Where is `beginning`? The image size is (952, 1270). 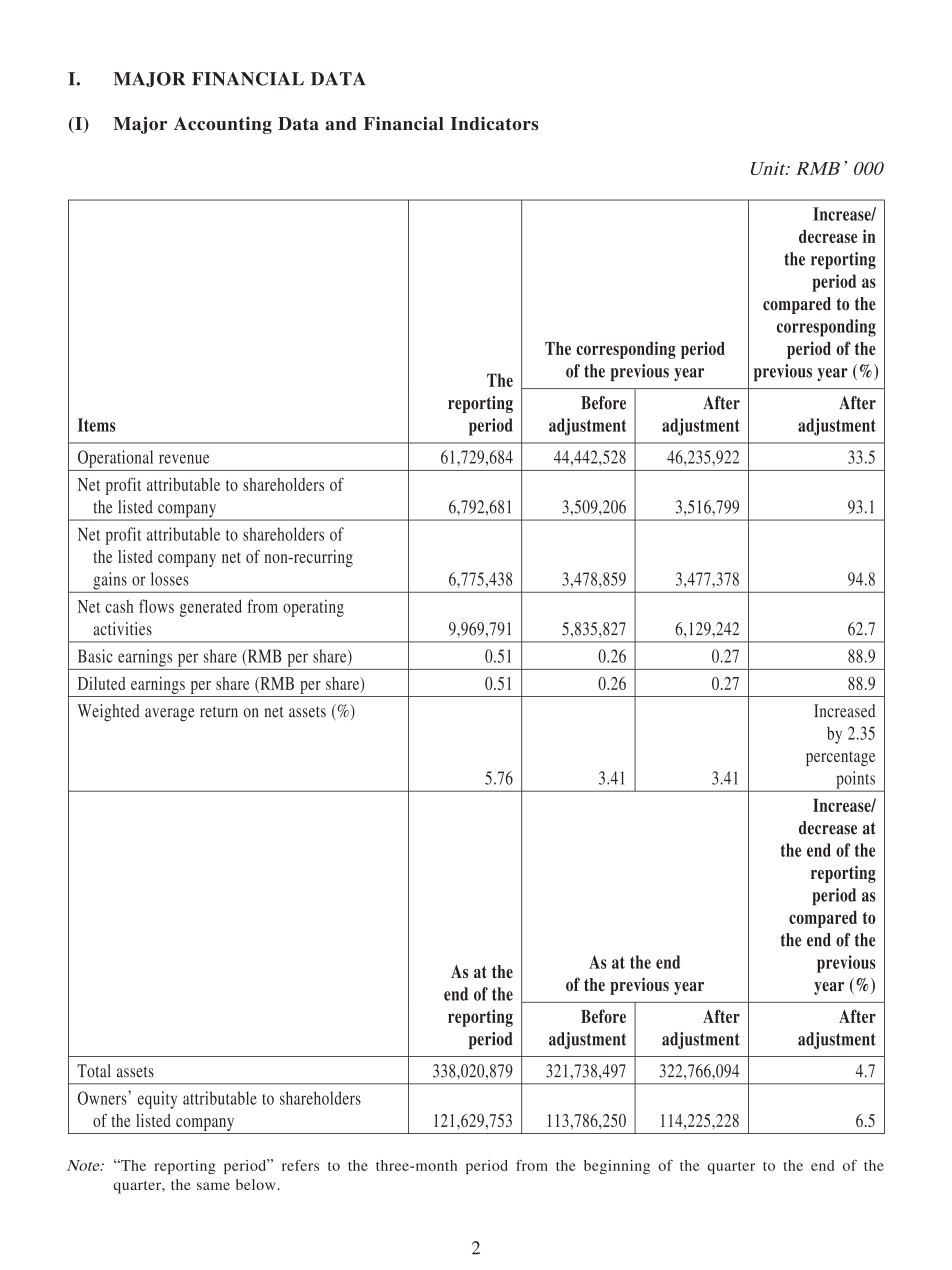 beginning is located at coordinates (617, 1167).
